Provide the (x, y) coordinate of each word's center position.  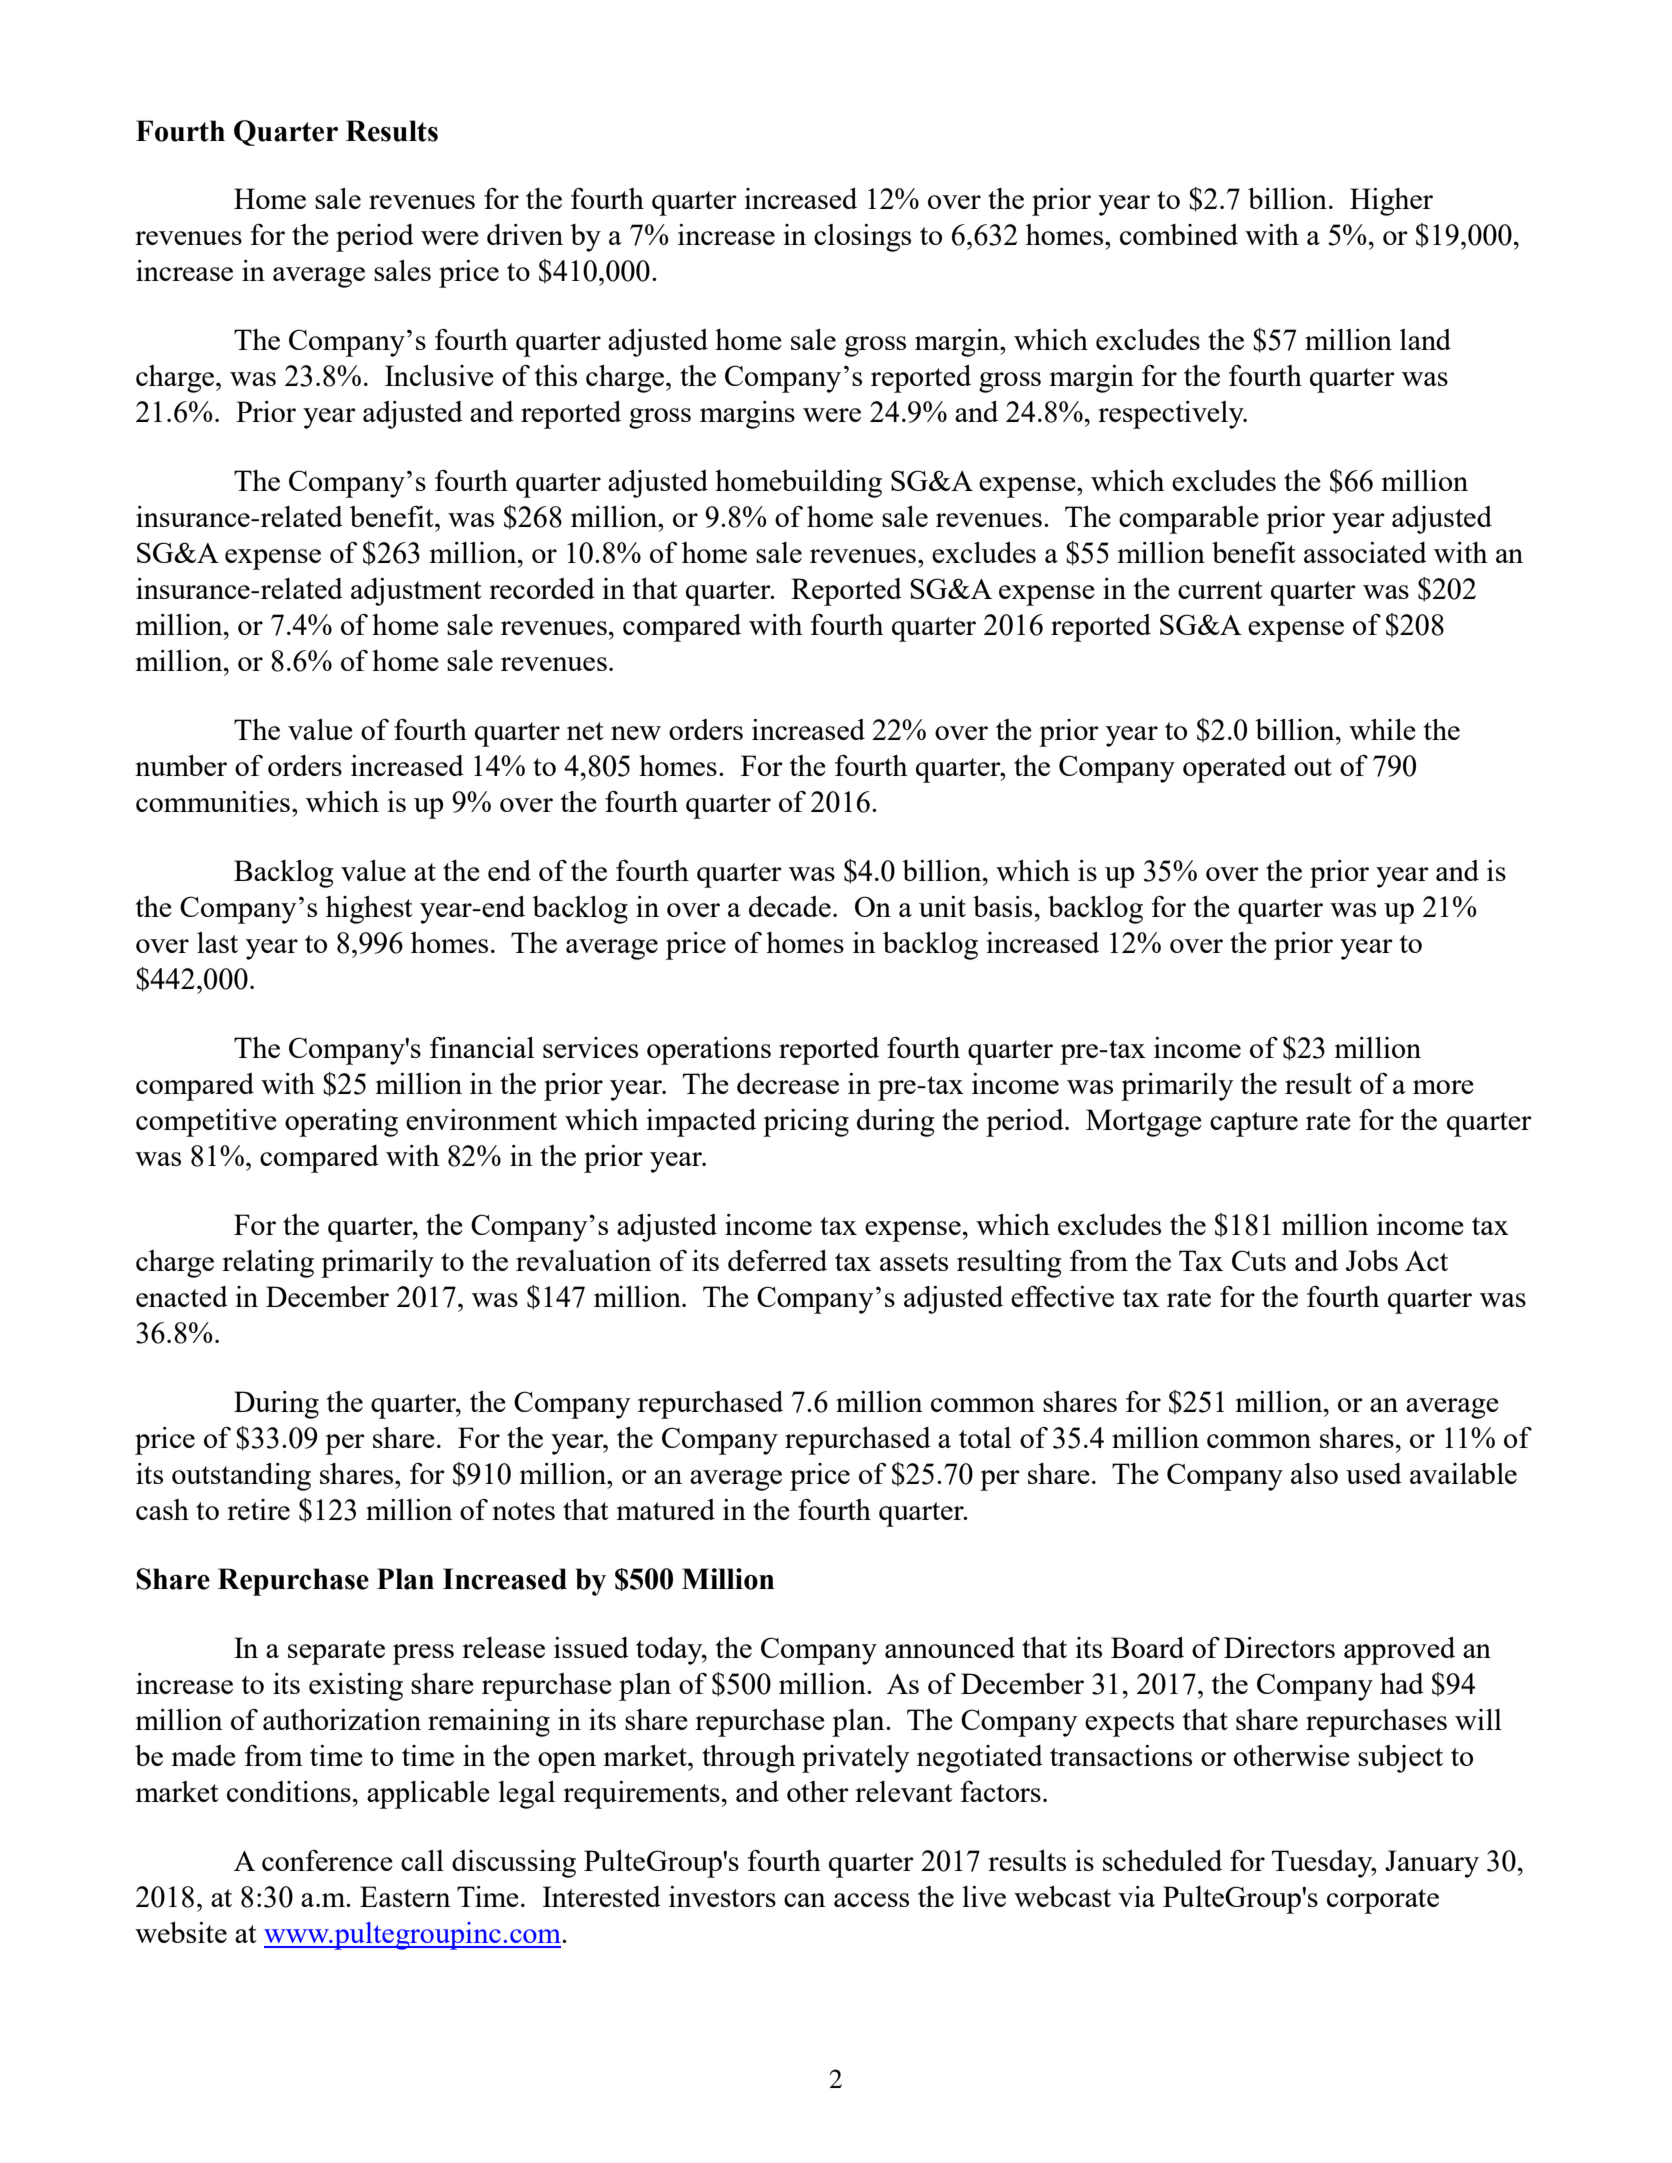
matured (666, 1509)
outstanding (241, 1477)
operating (341, 1123)
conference (327, 1860)
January (1432, 1864)
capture (1254, 1124)
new (636, 733)
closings (862, 238)
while (1382, 729)
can (805, 1900)
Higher (1391, 202)
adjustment (416, 592)
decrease (788, 1083)
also (1314, 1473)
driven (525, 234)
